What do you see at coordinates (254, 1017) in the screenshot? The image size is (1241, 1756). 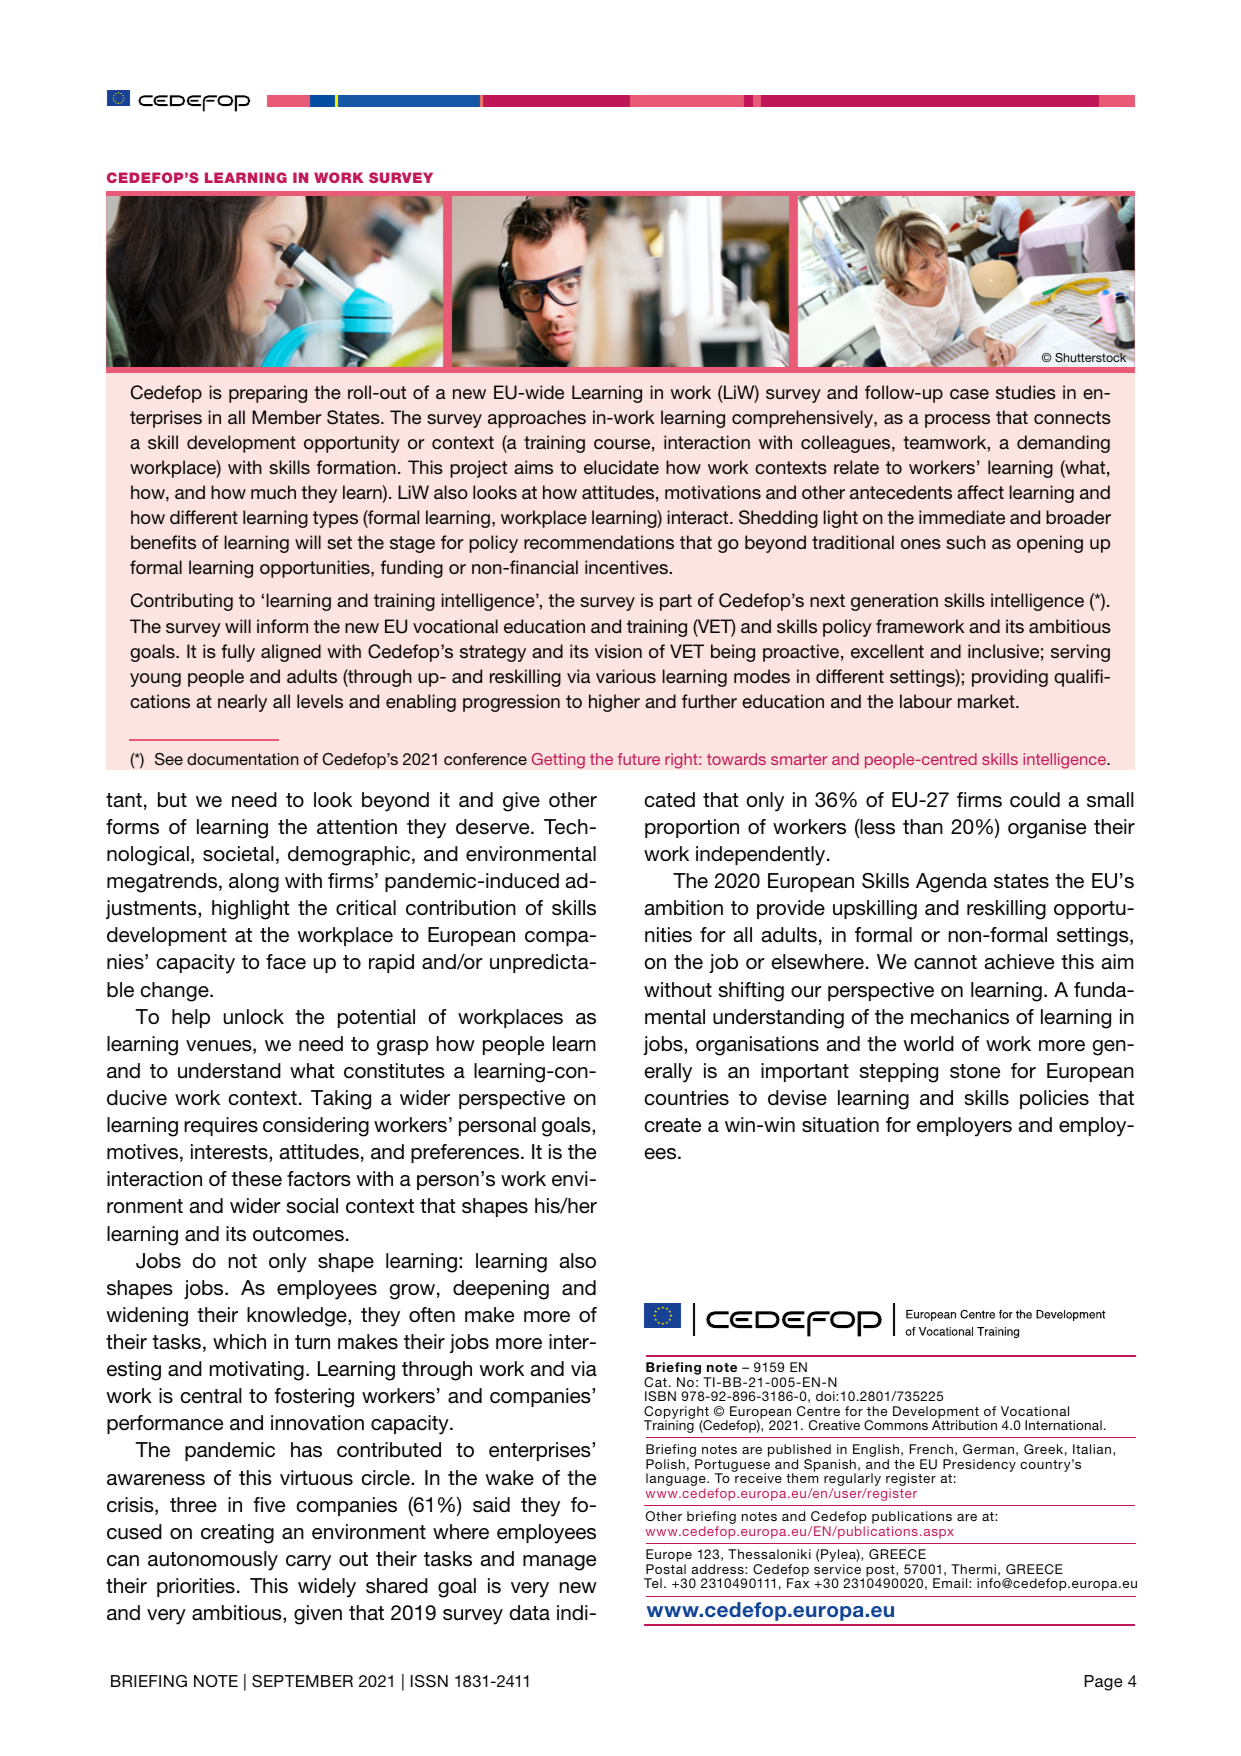 I see `unlock` at bounding box center [254, 1017].
